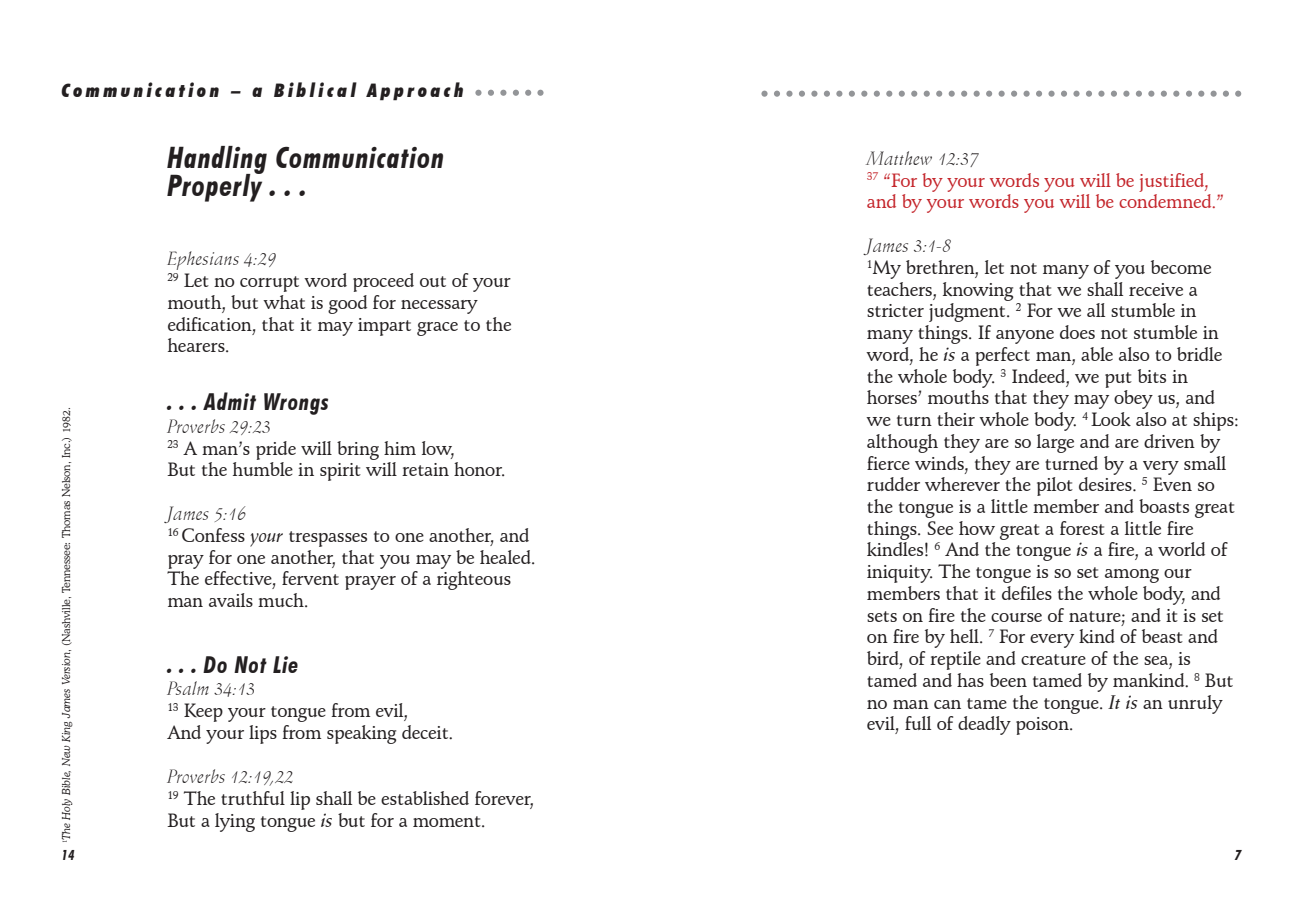 This screenshot has width=1303, height=924. What do you see at coordinates (1055, 443) in the screenshot?
I see `large` at bounding box center [1055, 443].
